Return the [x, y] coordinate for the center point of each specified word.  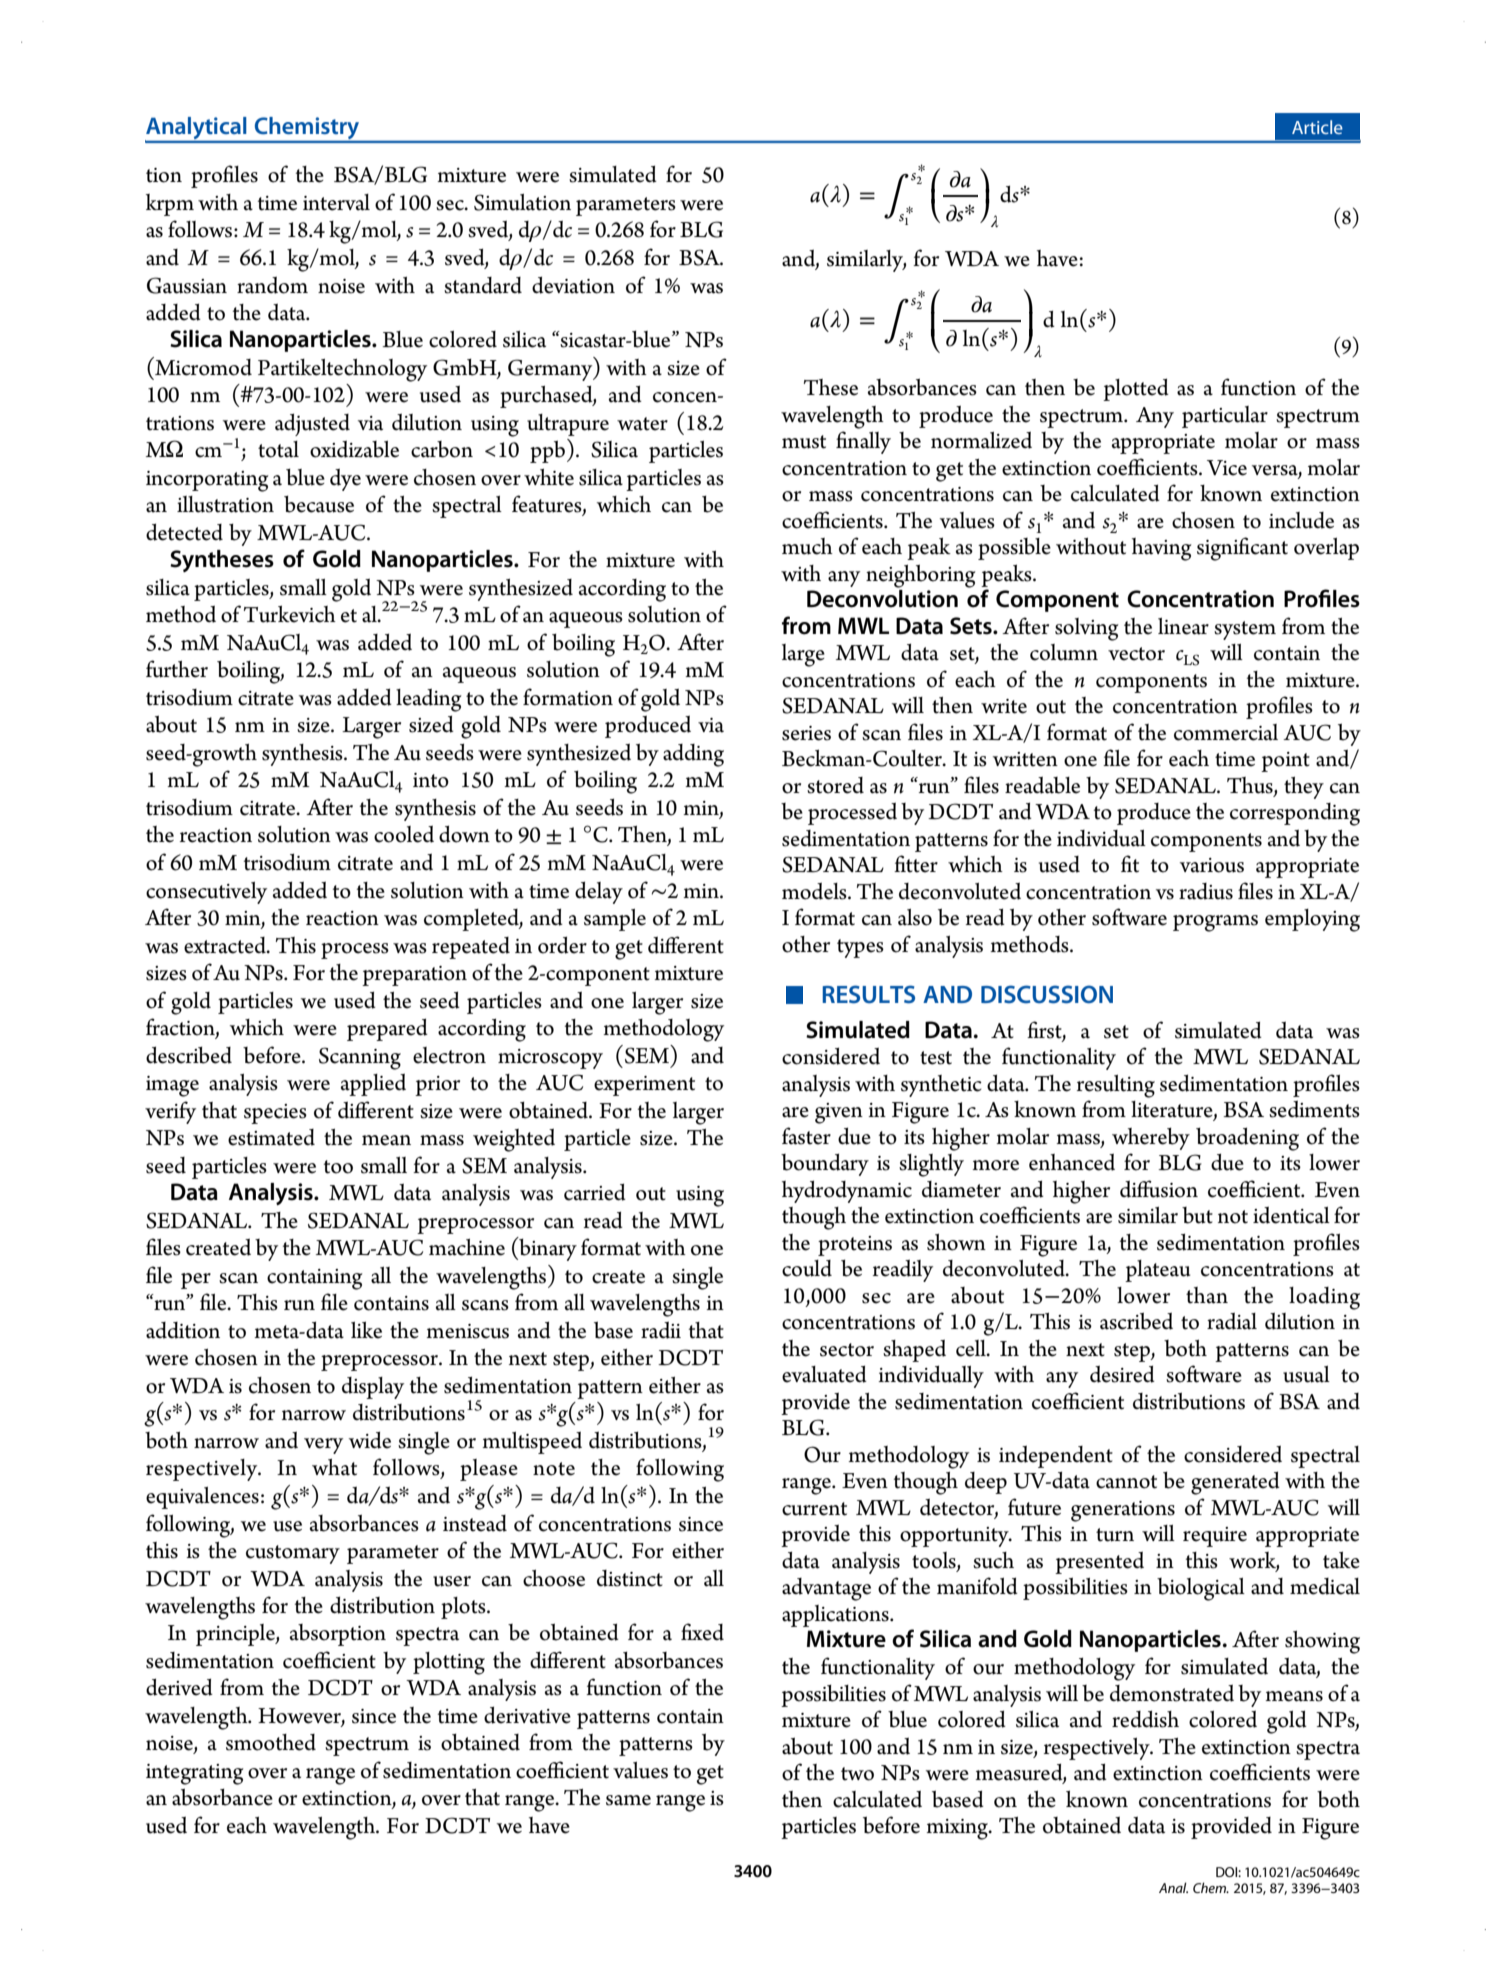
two [857, 1774]
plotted [1136, 390]
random [272, 285]
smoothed [271, 1742]
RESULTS [868, 994]
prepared [387, 1030]
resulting [1116, 1086]
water [642, 424]
